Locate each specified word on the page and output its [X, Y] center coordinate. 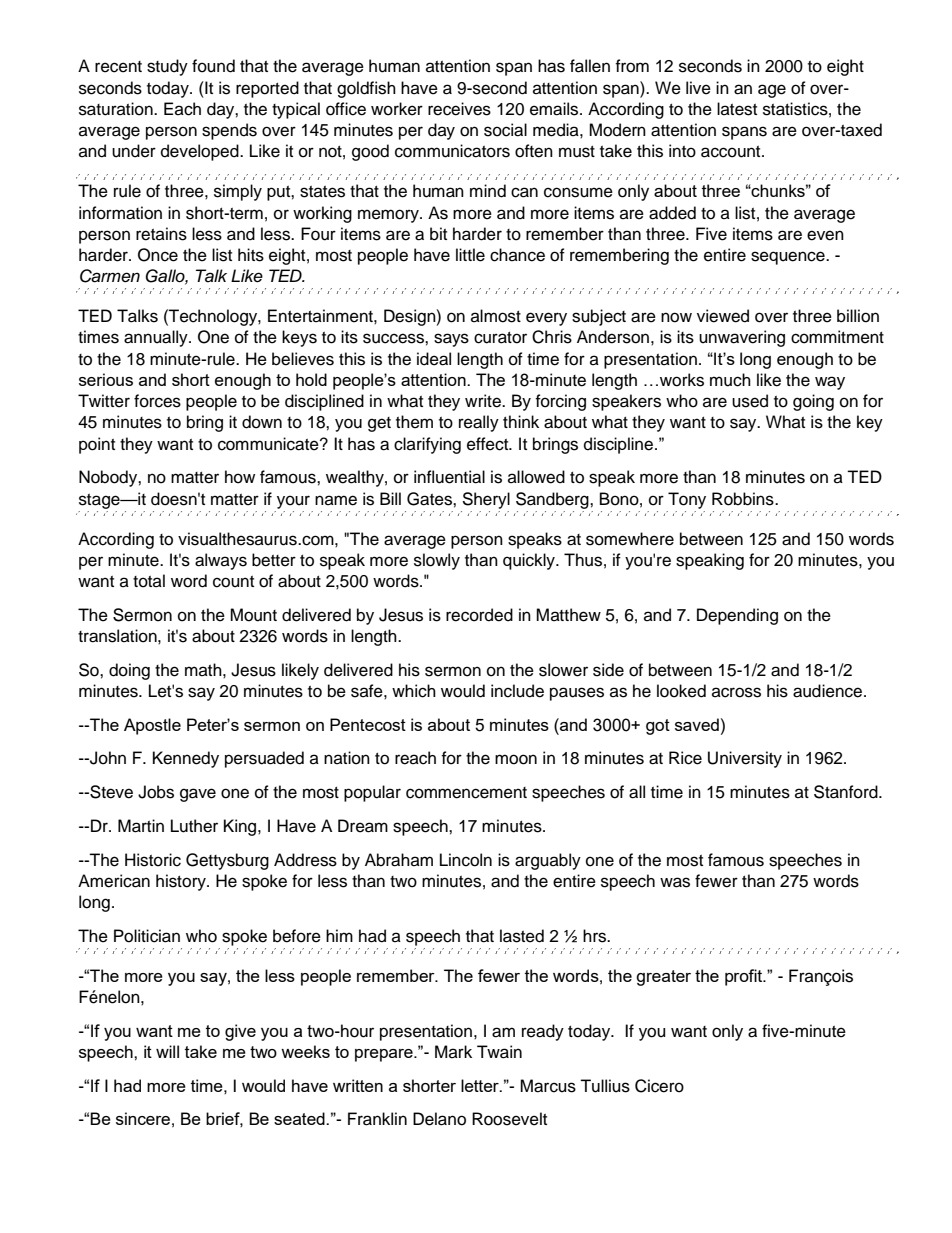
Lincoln [466, 860]
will [167, 1051]
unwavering [742, 338]
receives [459, 109]
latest [737, 109]
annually [157, 338]
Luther [194, 826]
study [167, 67]
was [675, 882]
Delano [439, 1119]
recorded [479, 615]
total [149, 581]
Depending [737, 616]
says [451, 340]
